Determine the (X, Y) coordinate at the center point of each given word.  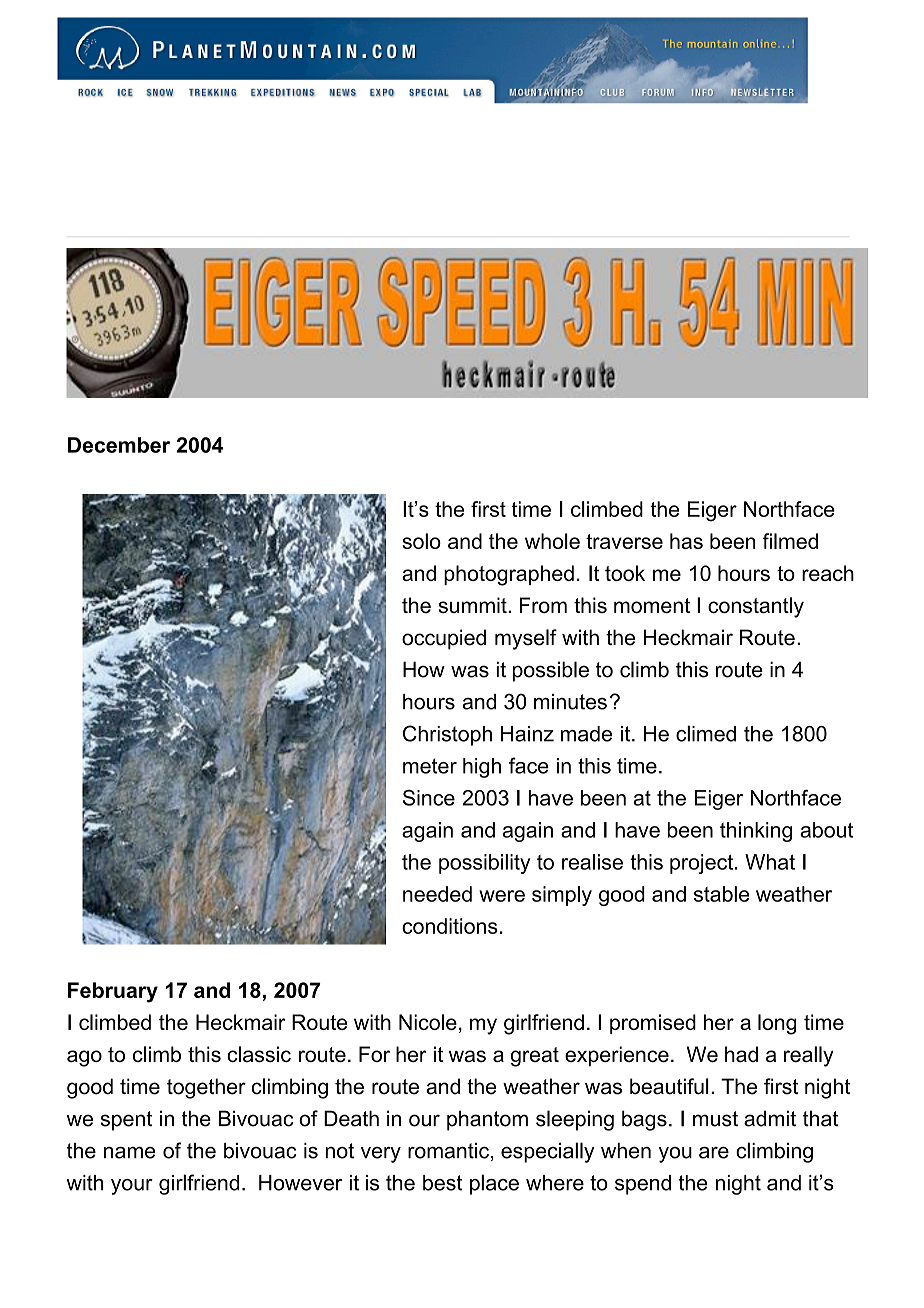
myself (526, 639)
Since (429, 798)
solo (421, 541)
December (119, 445)
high (482, 768)
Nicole (428, 1022)
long (777, 1024)
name (130, 1153)
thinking (756, 832)
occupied (444, 639)
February (113, 992)
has (686, 541)
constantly (756, 607)
